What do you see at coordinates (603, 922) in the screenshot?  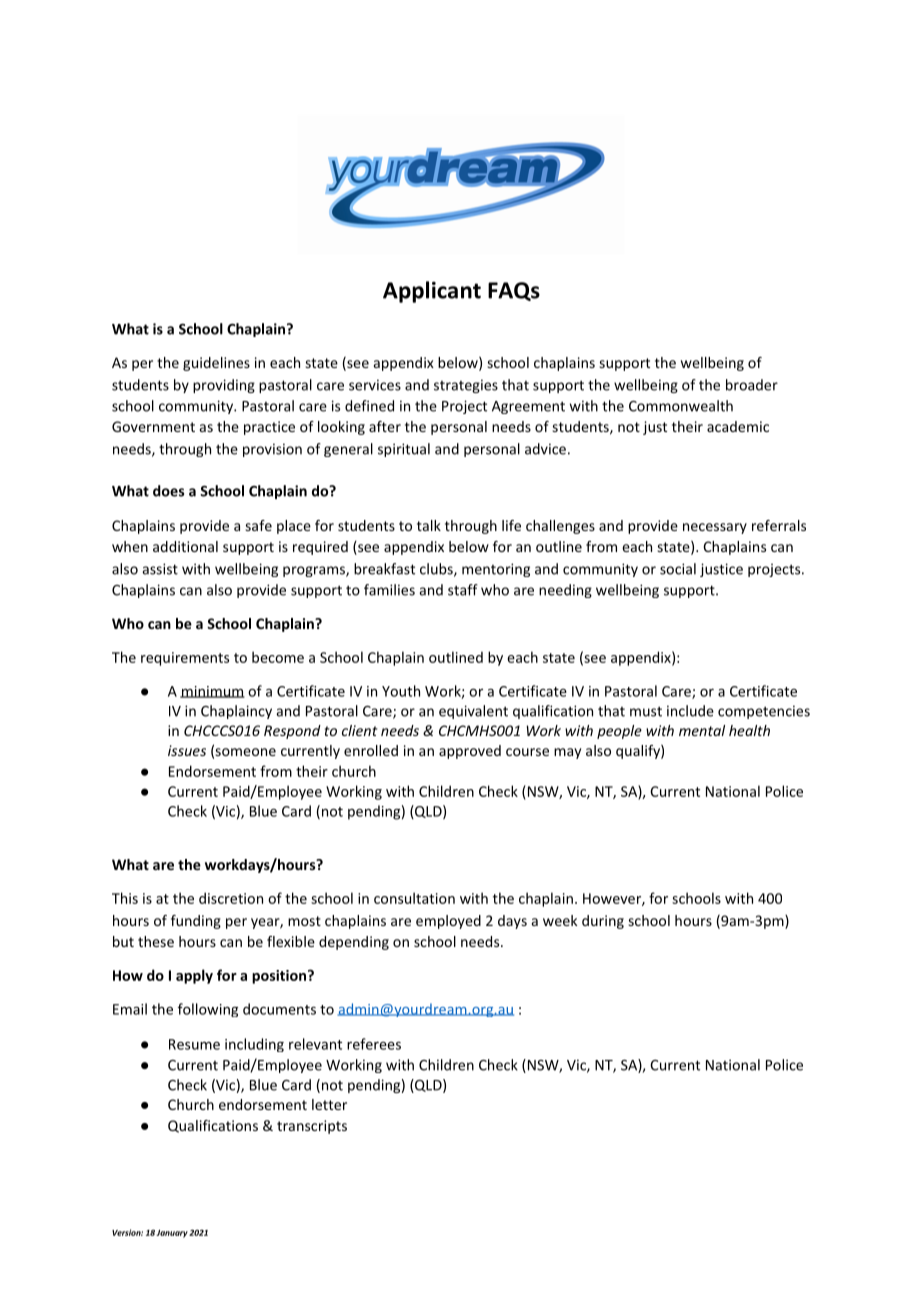 I see `during` at bounding box center [603, 922].
